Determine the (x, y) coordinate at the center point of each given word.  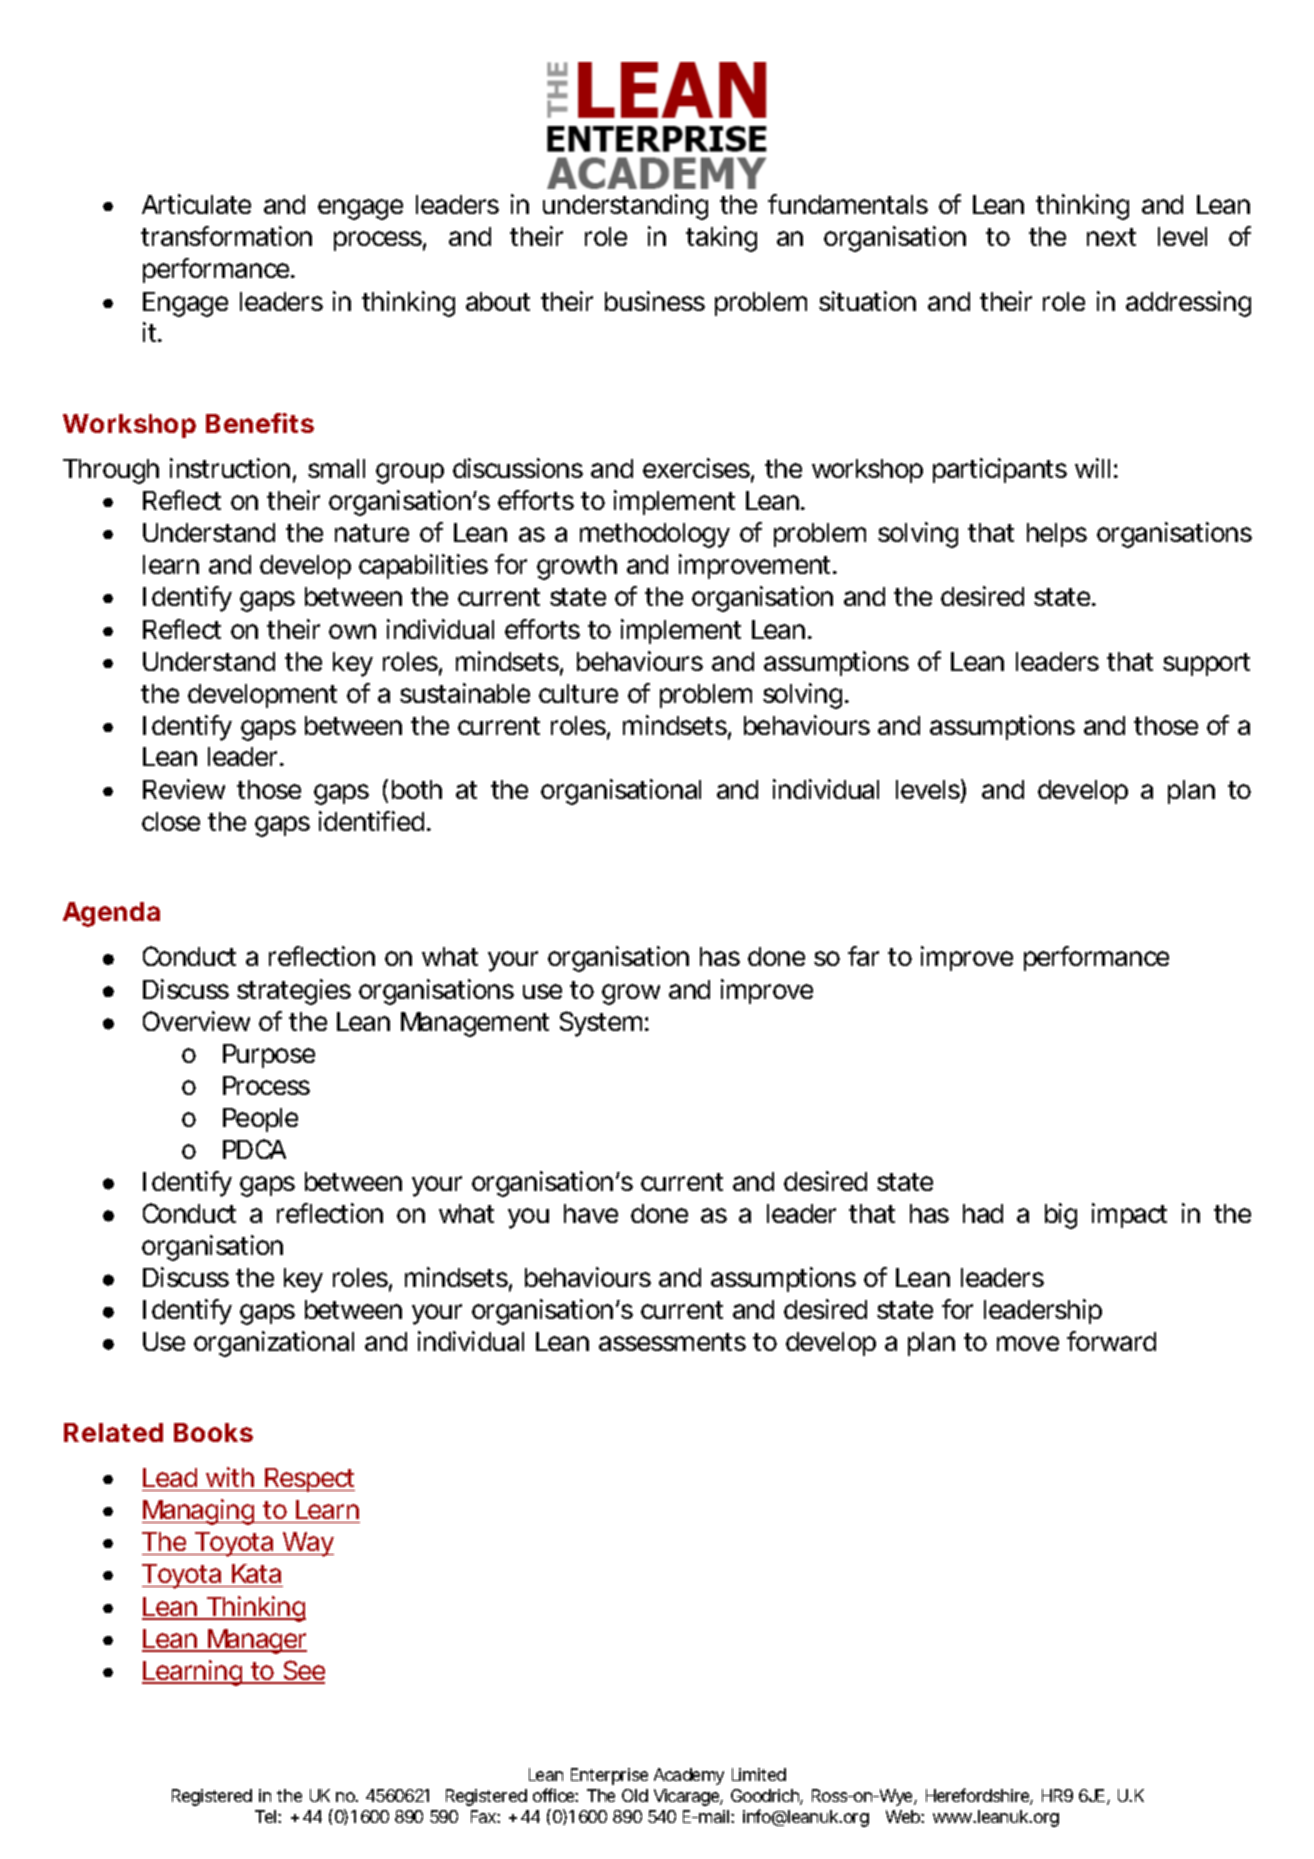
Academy (689, 1776)
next (1111, 237)
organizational (274, 1344)
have (591, 1213)
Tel (267, 1816)
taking (721, 239)
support (1206, 664)
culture (578, 693)
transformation (226, 236)
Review (184, 789)
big (1061, 1216)
